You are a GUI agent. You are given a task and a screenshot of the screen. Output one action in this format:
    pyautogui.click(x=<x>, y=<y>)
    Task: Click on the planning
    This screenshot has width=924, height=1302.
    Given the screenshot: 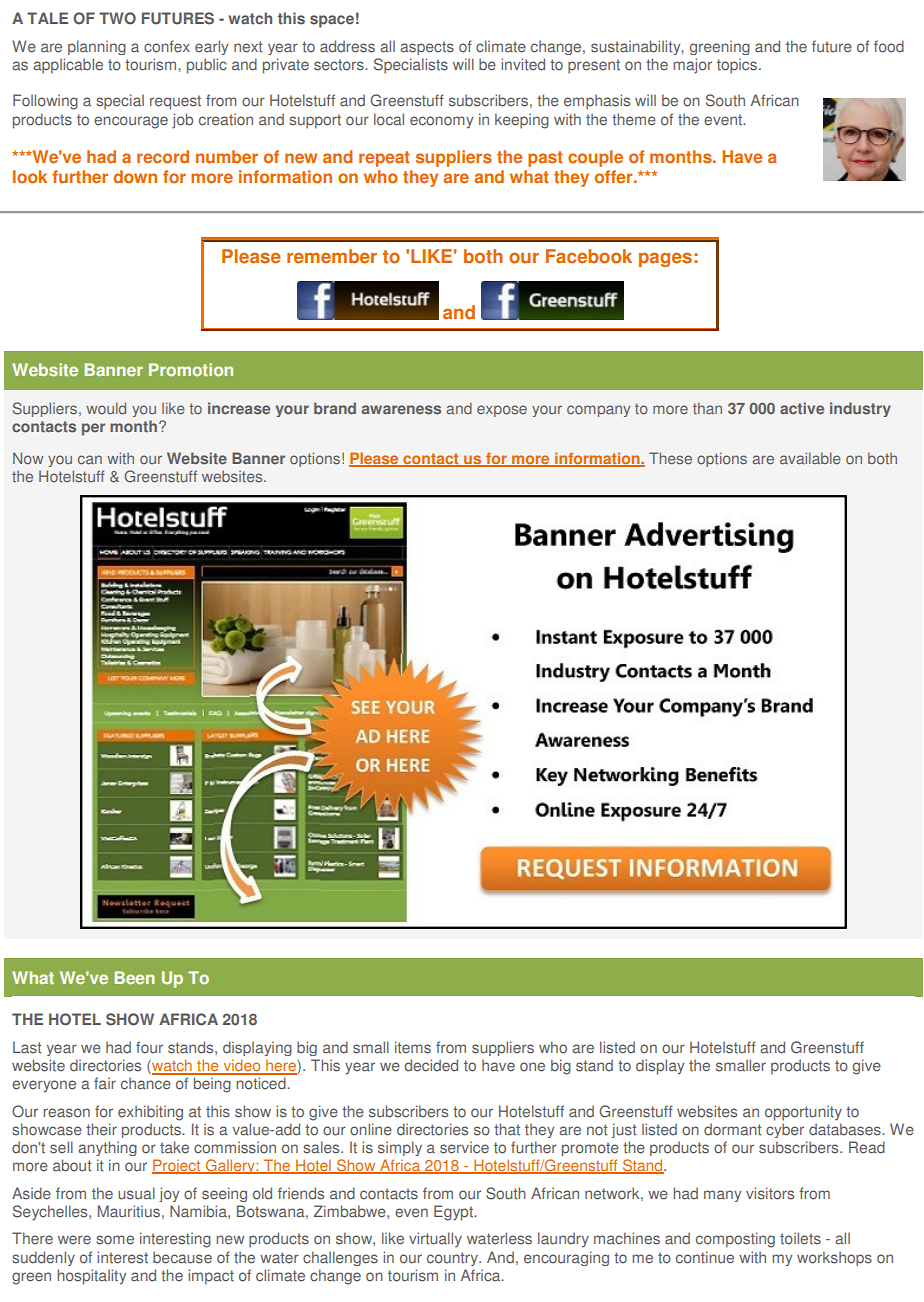 What is the action you would take?
    pyautogui.click(x=97, y=47)
